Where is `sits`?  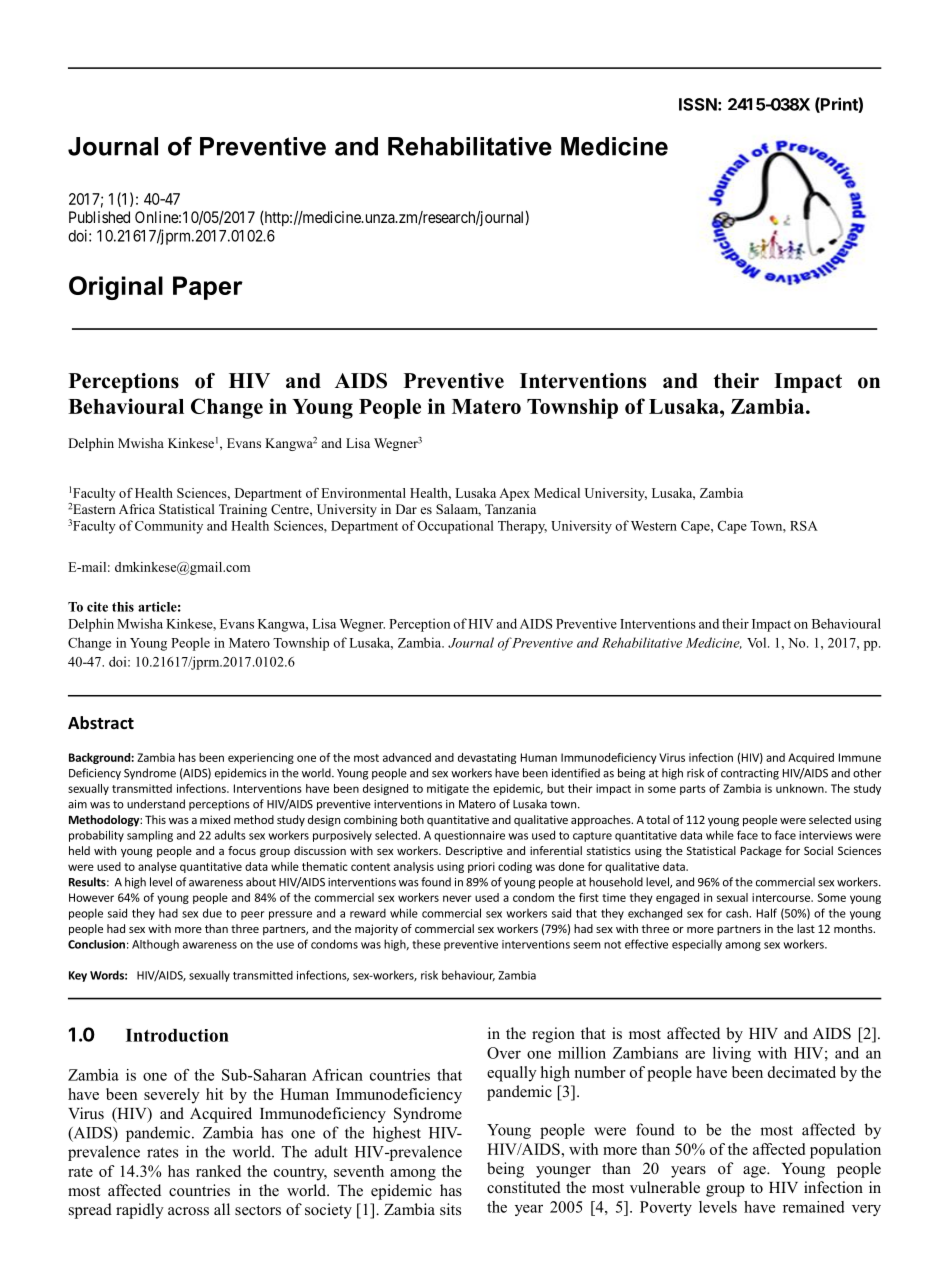
sits is located at coordinates (450, 1209).
